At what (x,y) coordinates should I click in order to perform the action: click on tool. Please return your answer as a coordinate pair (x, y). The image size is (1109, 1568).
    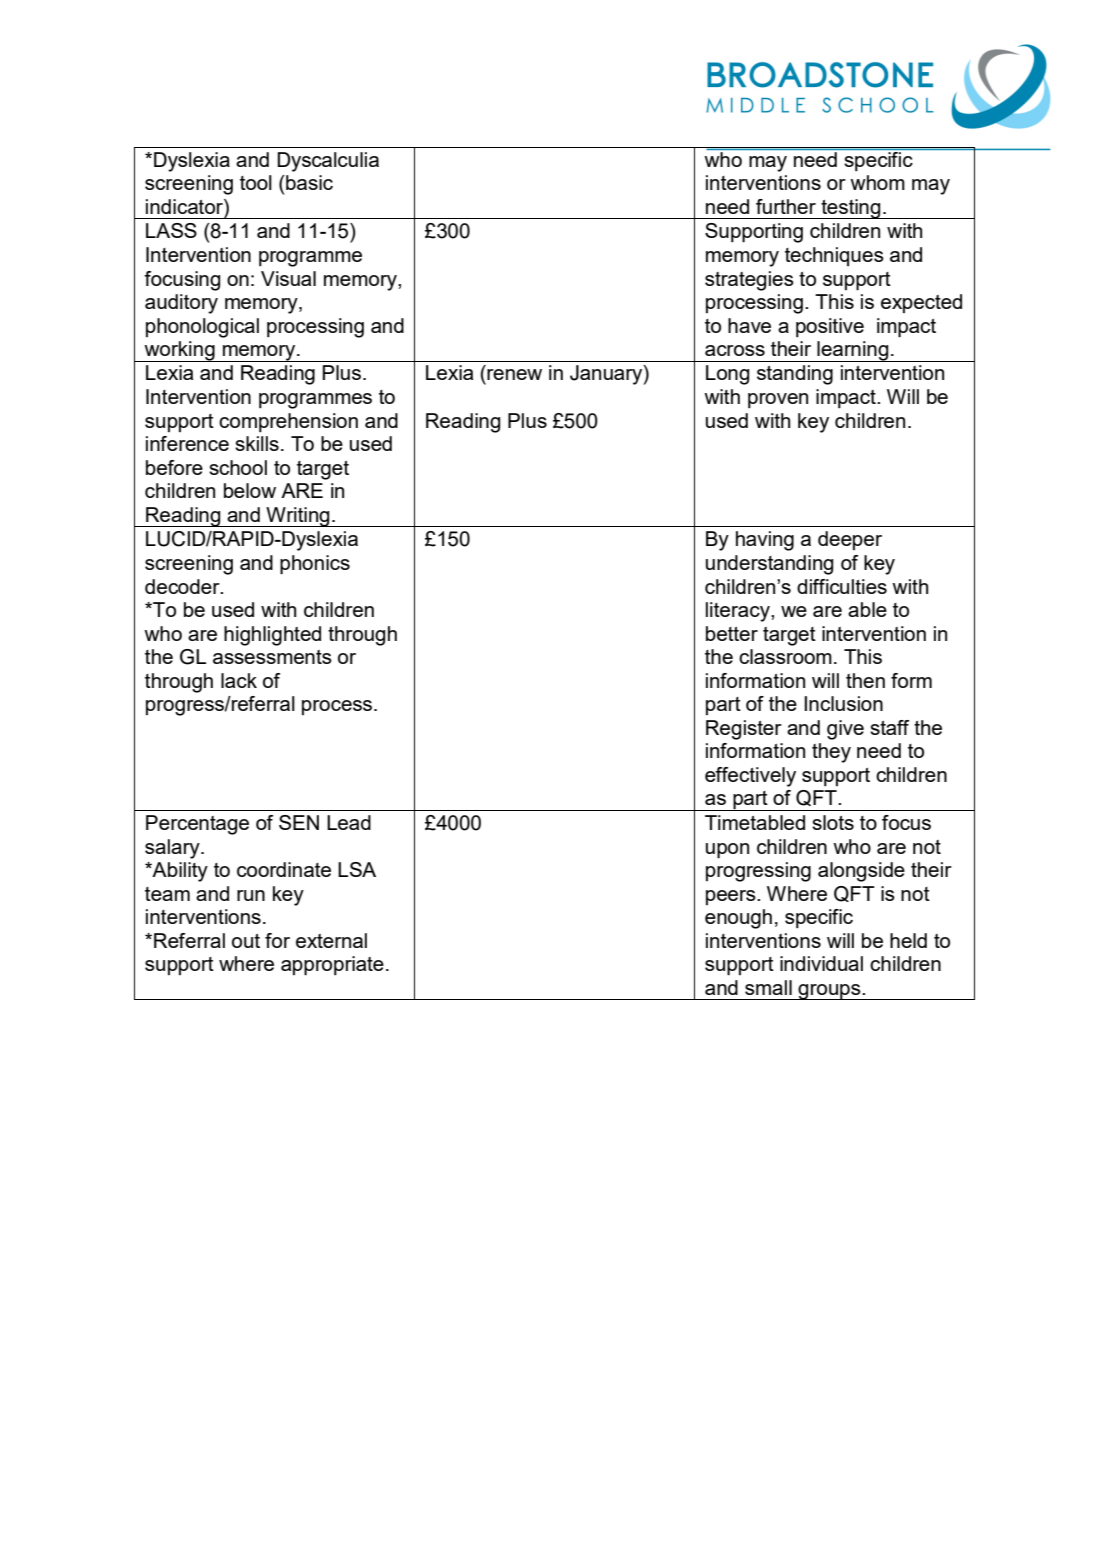
    Looking at the image, I should click on (256, 182).
